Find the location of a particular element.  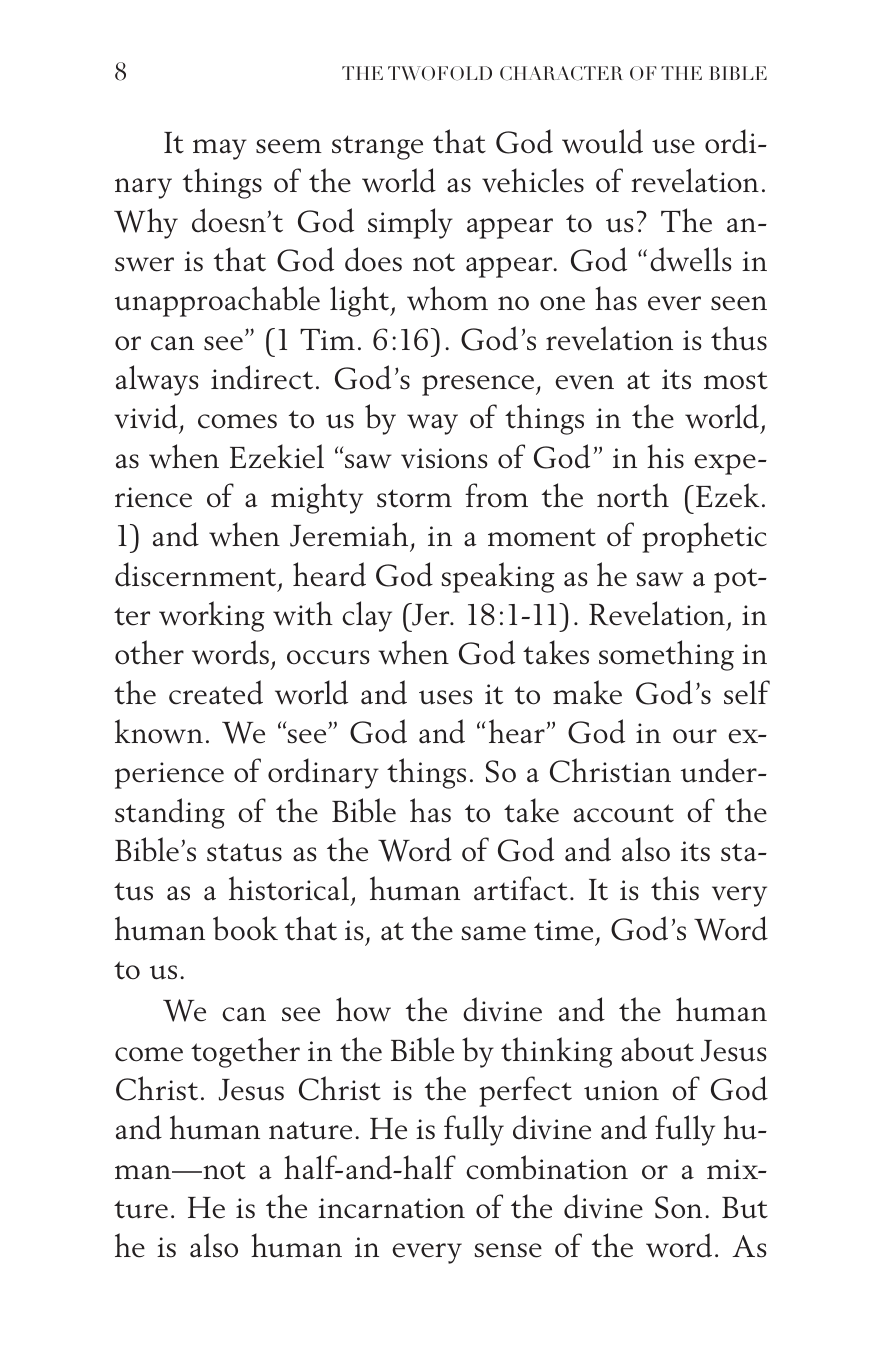

same is located at coordinates (494, 933).
